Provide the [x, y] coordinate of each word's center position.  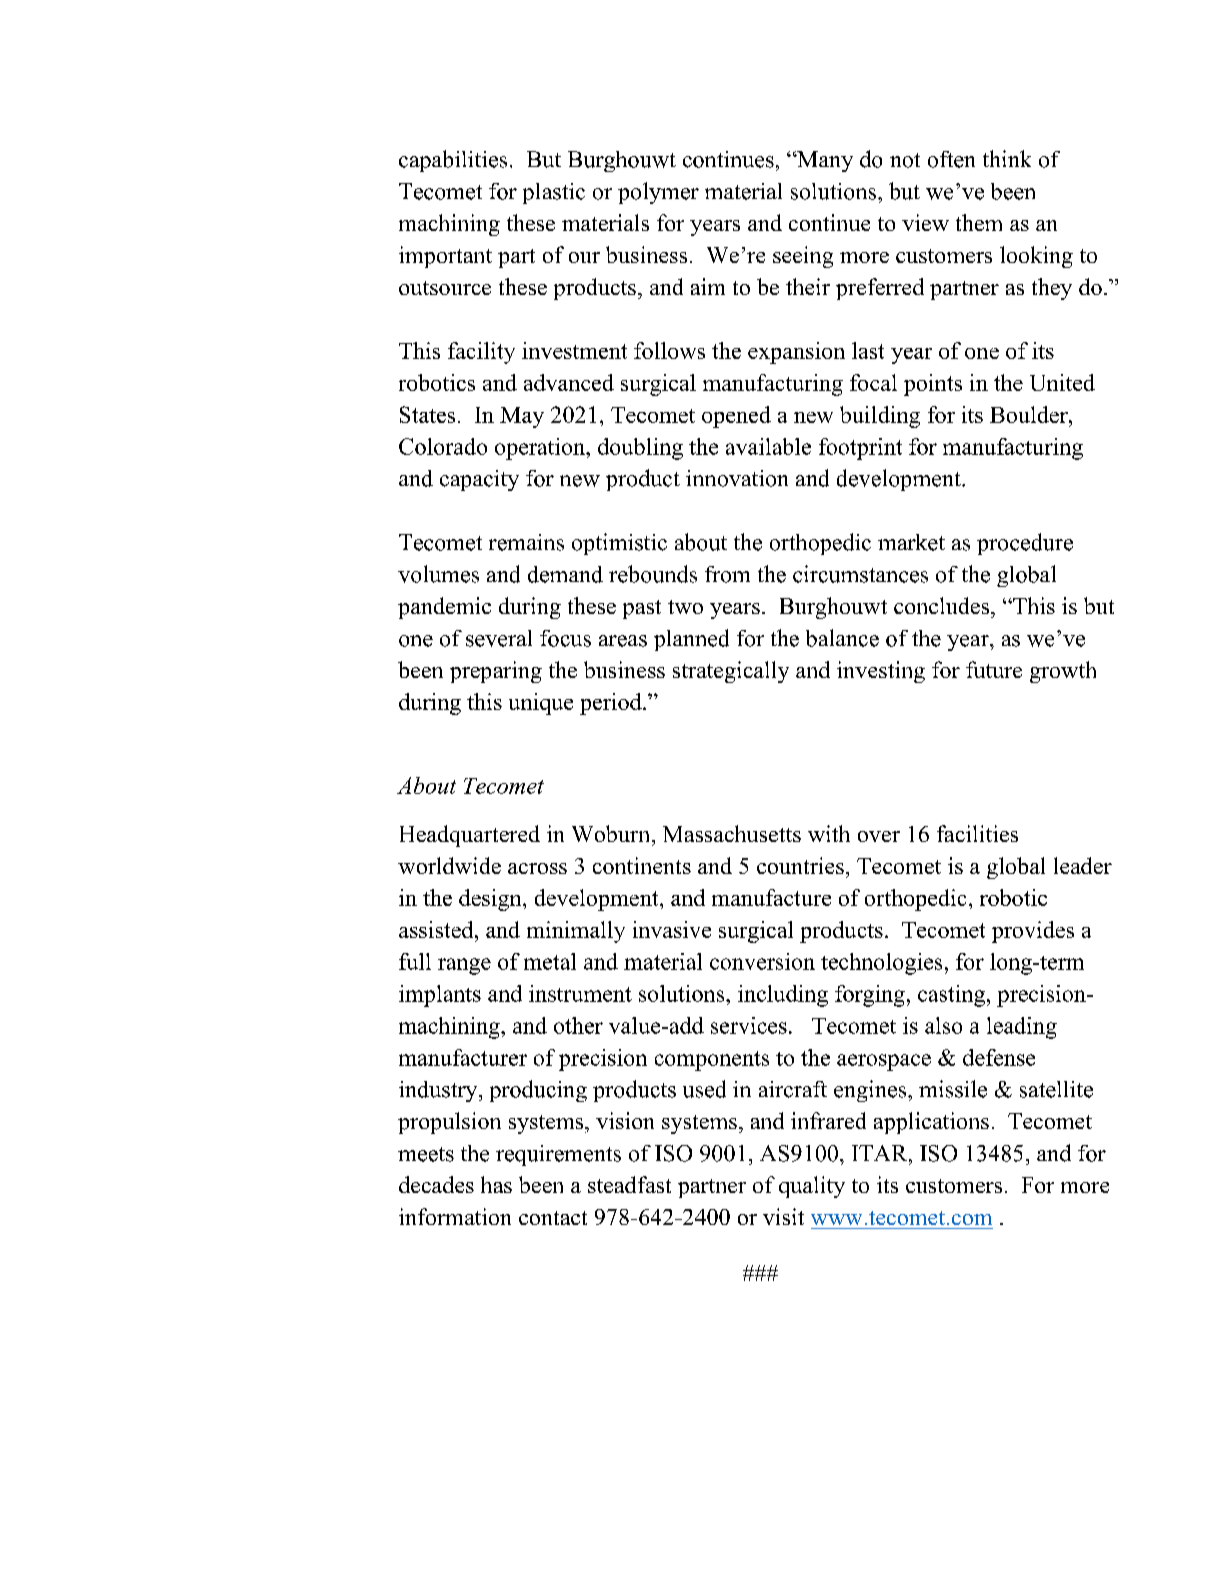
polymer [658, 193]
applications [931, 1123]
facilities [977, 833]
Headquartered [470, 836]
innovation [737, 478]
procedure [1025, 544]
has [496, 1184]
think [1007, 158]
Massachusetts [732, 833]
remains [526, 542]
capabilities [453, 161]
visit [783, 1216]
